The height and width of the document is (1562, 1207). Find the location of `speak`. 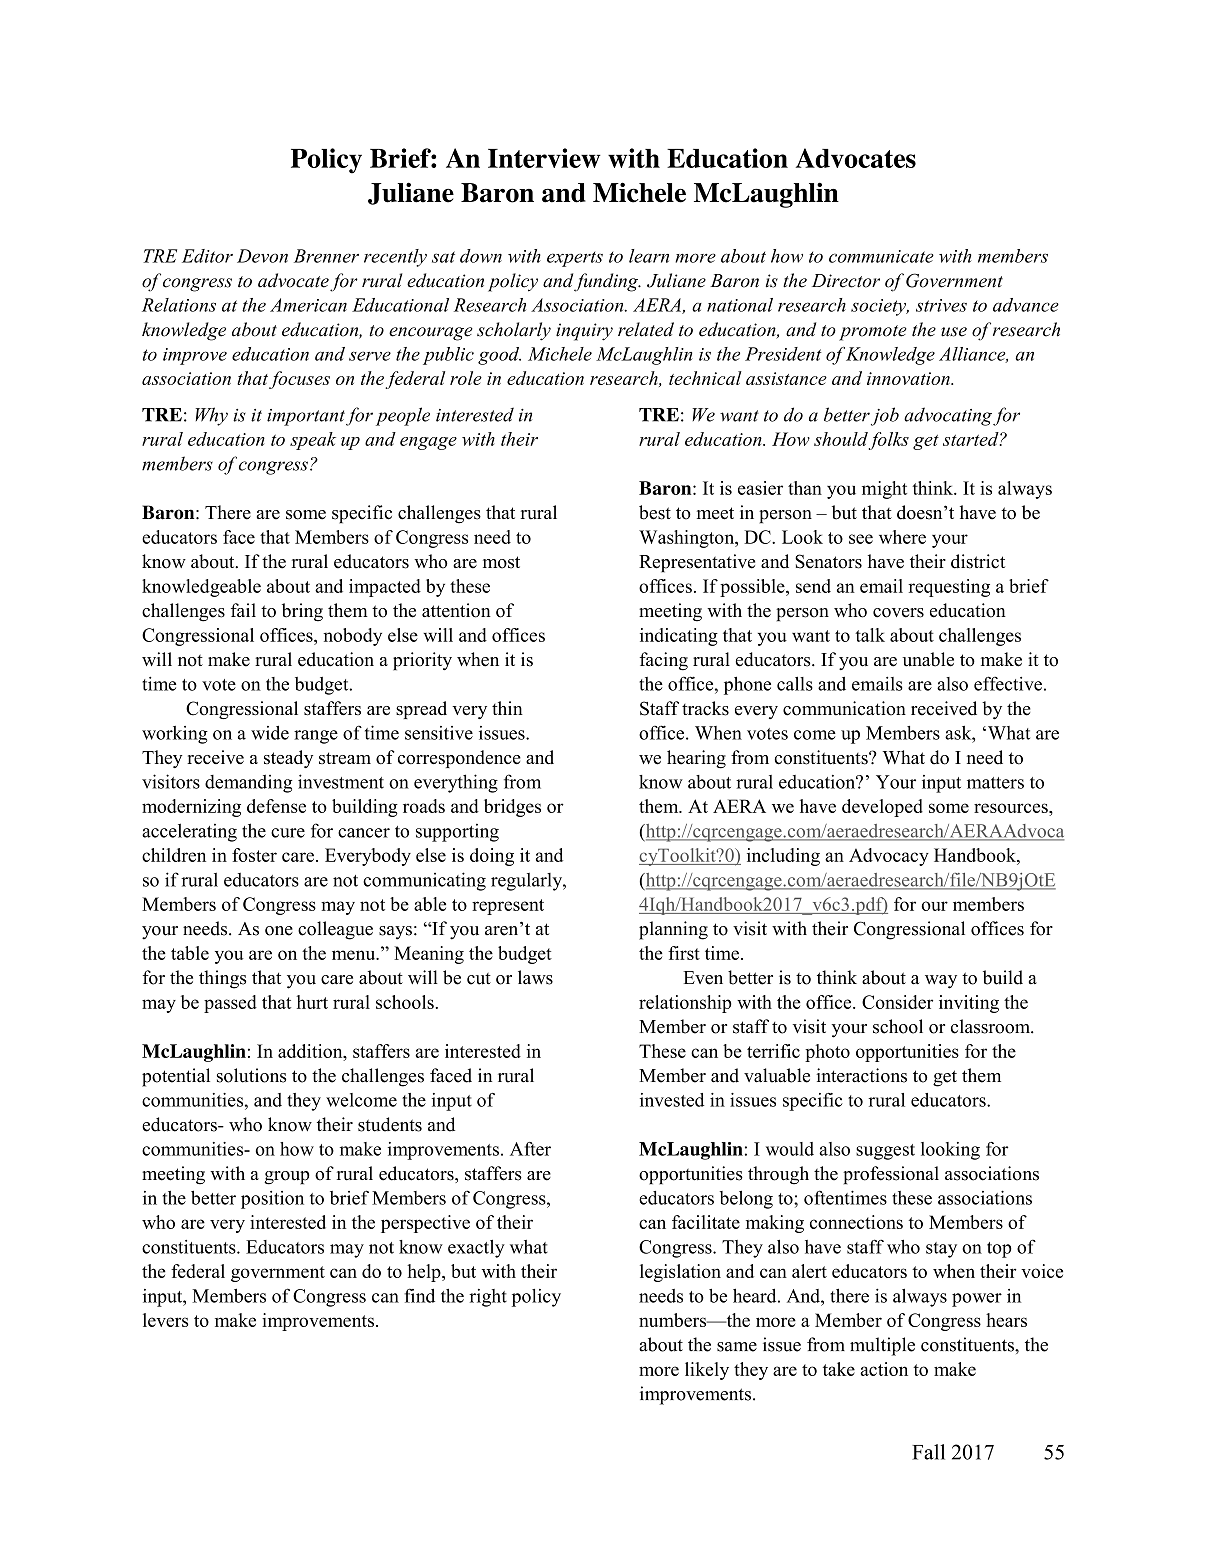

speak is located at coordinates (313, 441).
